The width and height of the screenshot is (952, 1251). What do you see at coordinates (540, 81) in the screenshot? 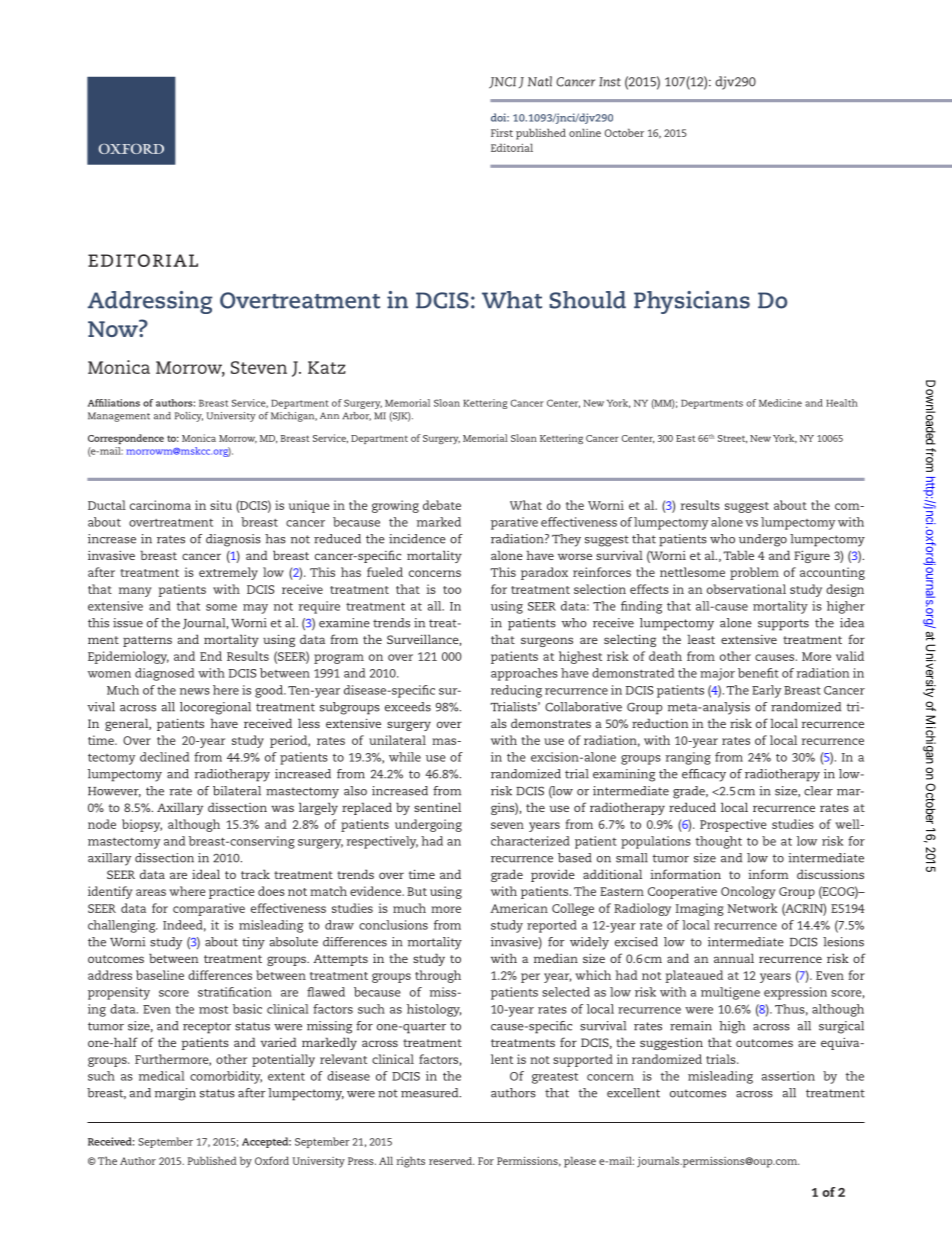
I see `Natl` at bounding box center [540, 81].
